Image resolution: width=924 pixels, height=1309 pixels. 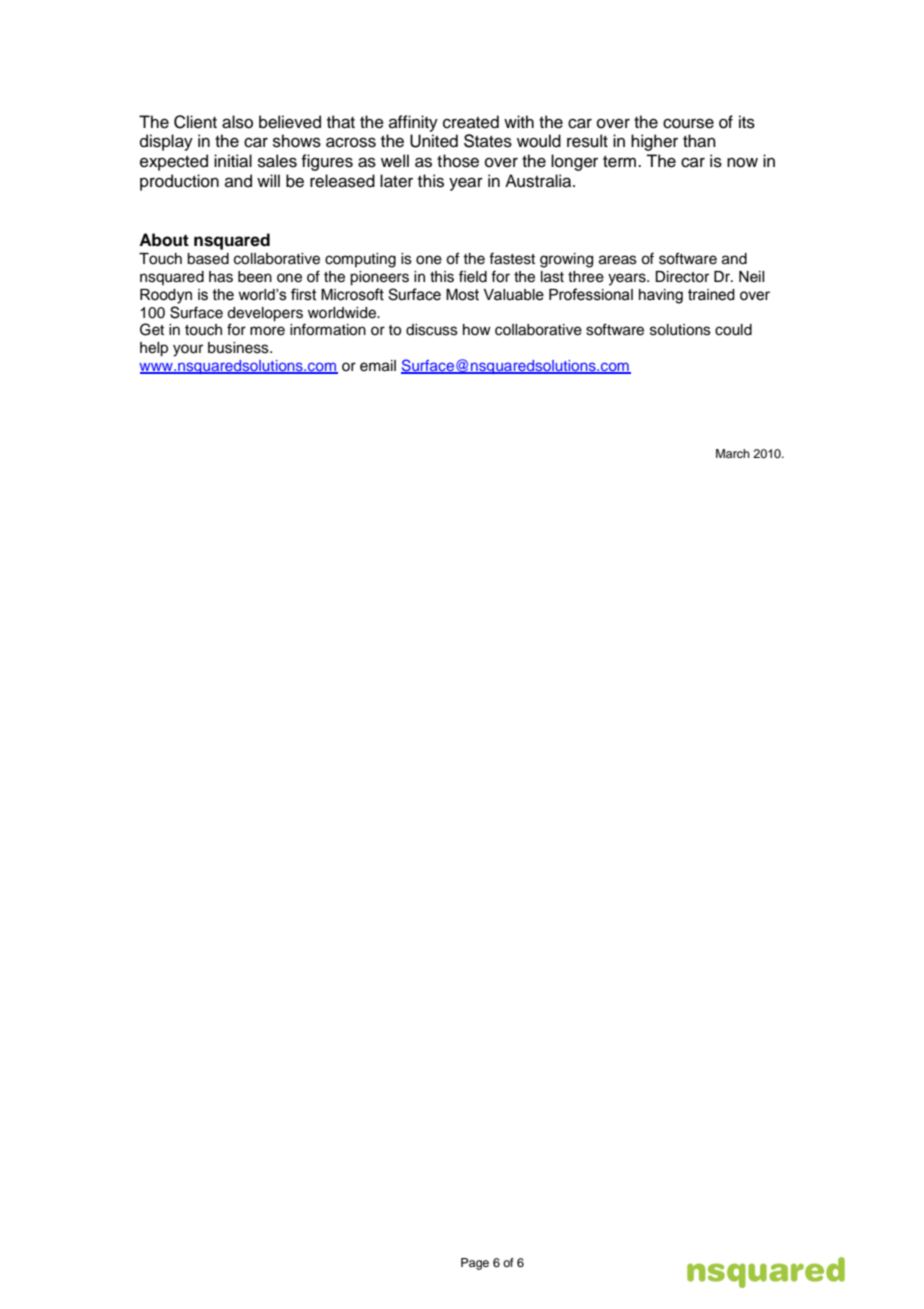 I want to click on than, so click(x=699, y=141).
